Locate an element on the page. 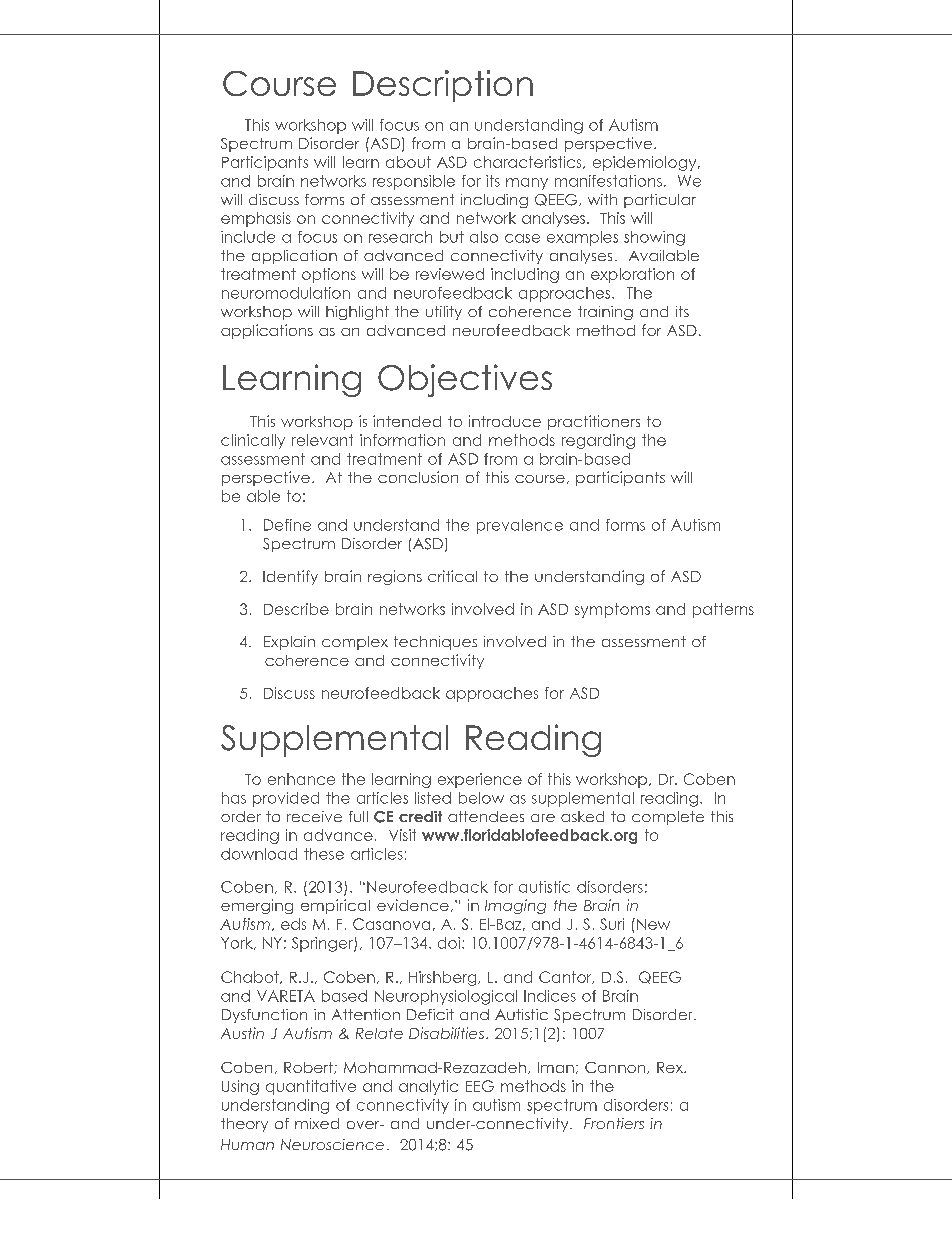 Image resolution: width=952 pixels, height=1233 pixels. complete is located at coordinates (668, 818).
